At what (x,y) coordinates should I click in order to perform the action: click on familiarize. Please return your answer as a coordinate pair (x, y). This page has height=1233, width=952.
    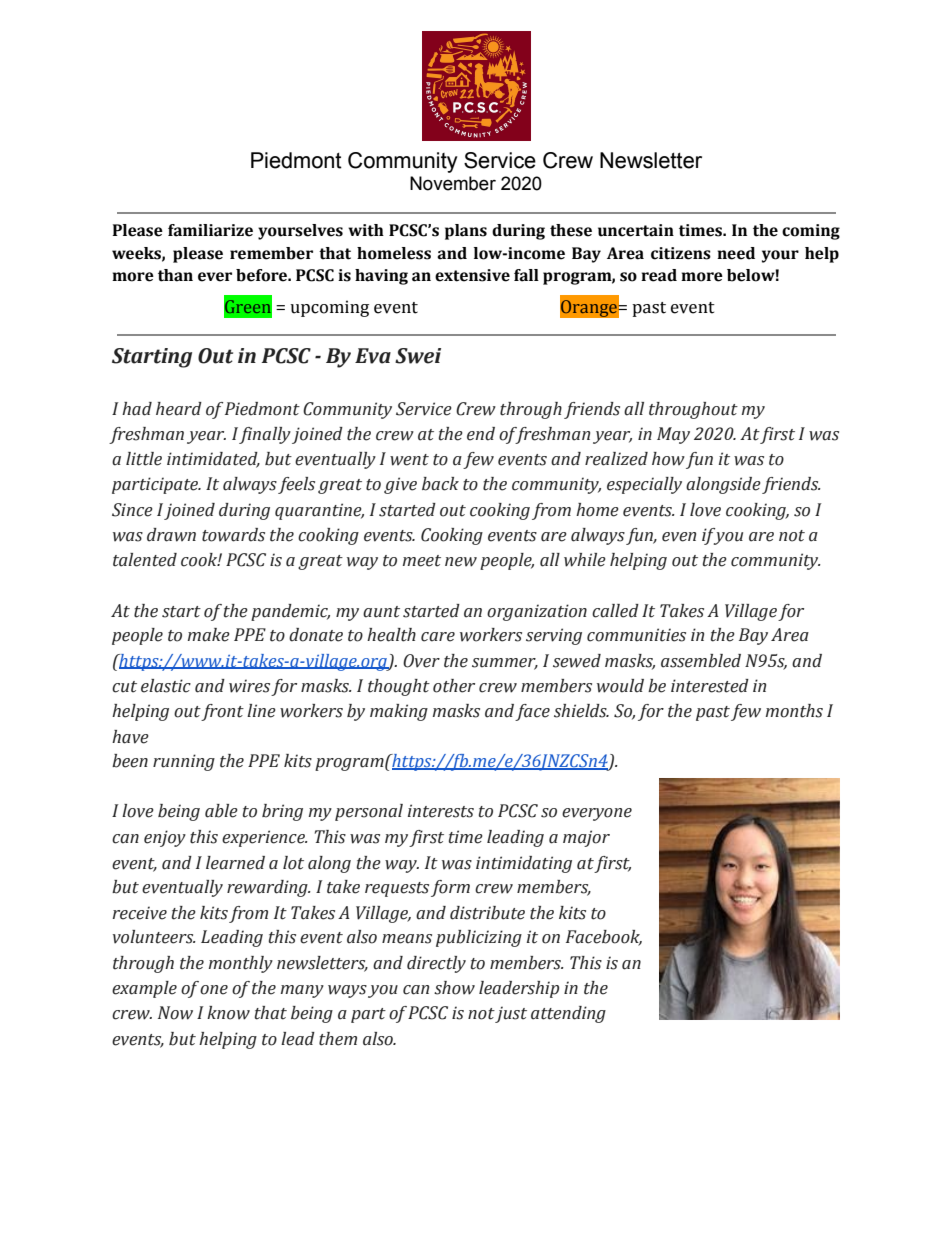
    Looking at the image, I should click on (210, 230).
